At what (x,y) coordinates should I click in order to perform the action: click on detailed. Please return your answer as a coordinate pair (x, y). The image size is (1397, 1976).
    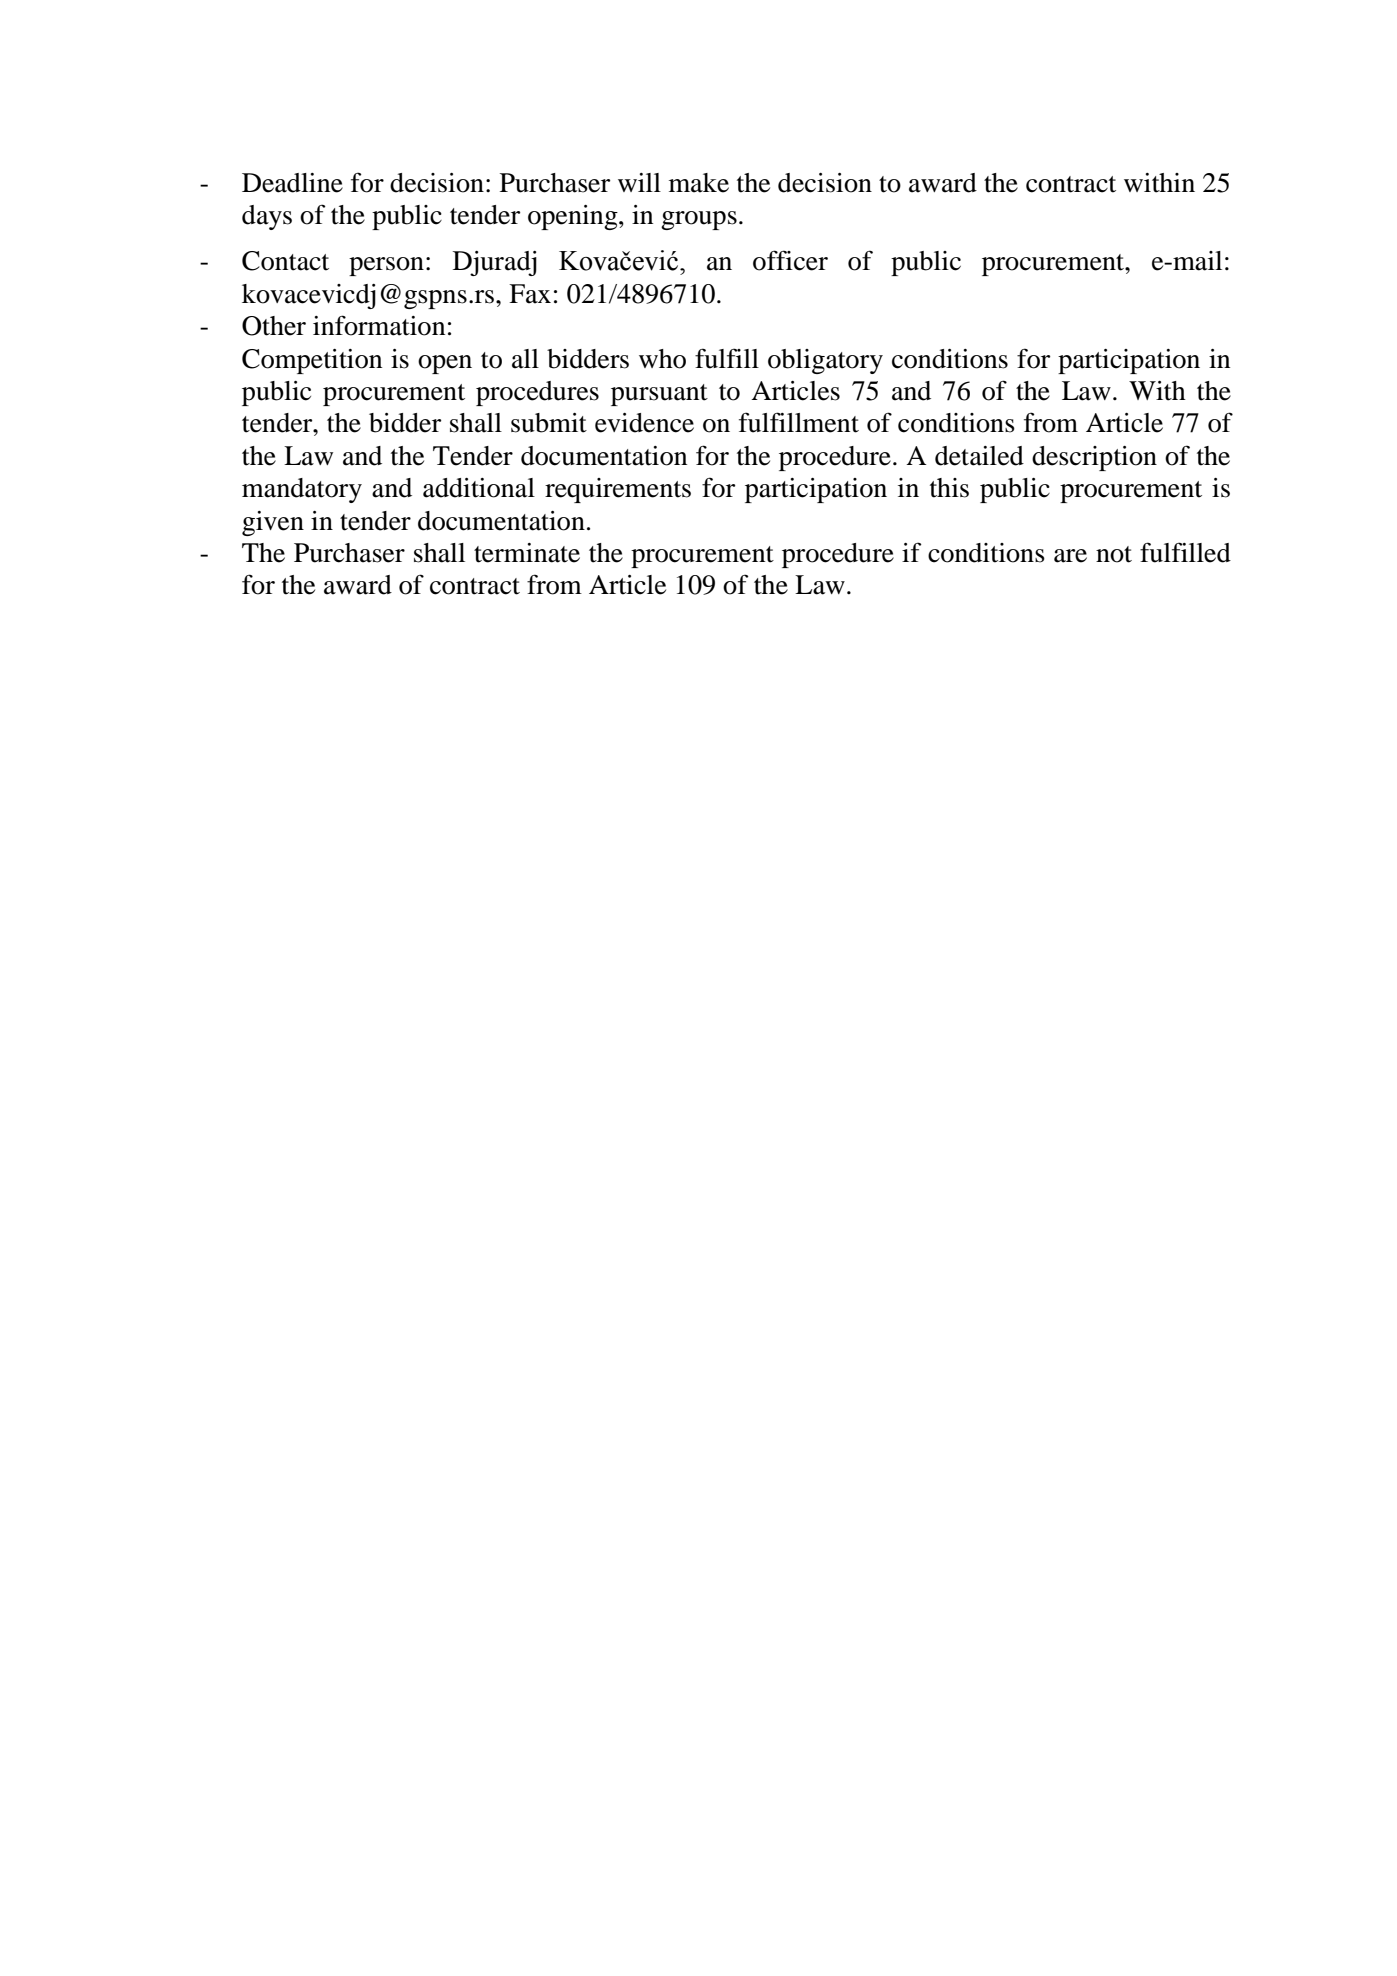
    Looking at the image, I should click on (979, 456).
